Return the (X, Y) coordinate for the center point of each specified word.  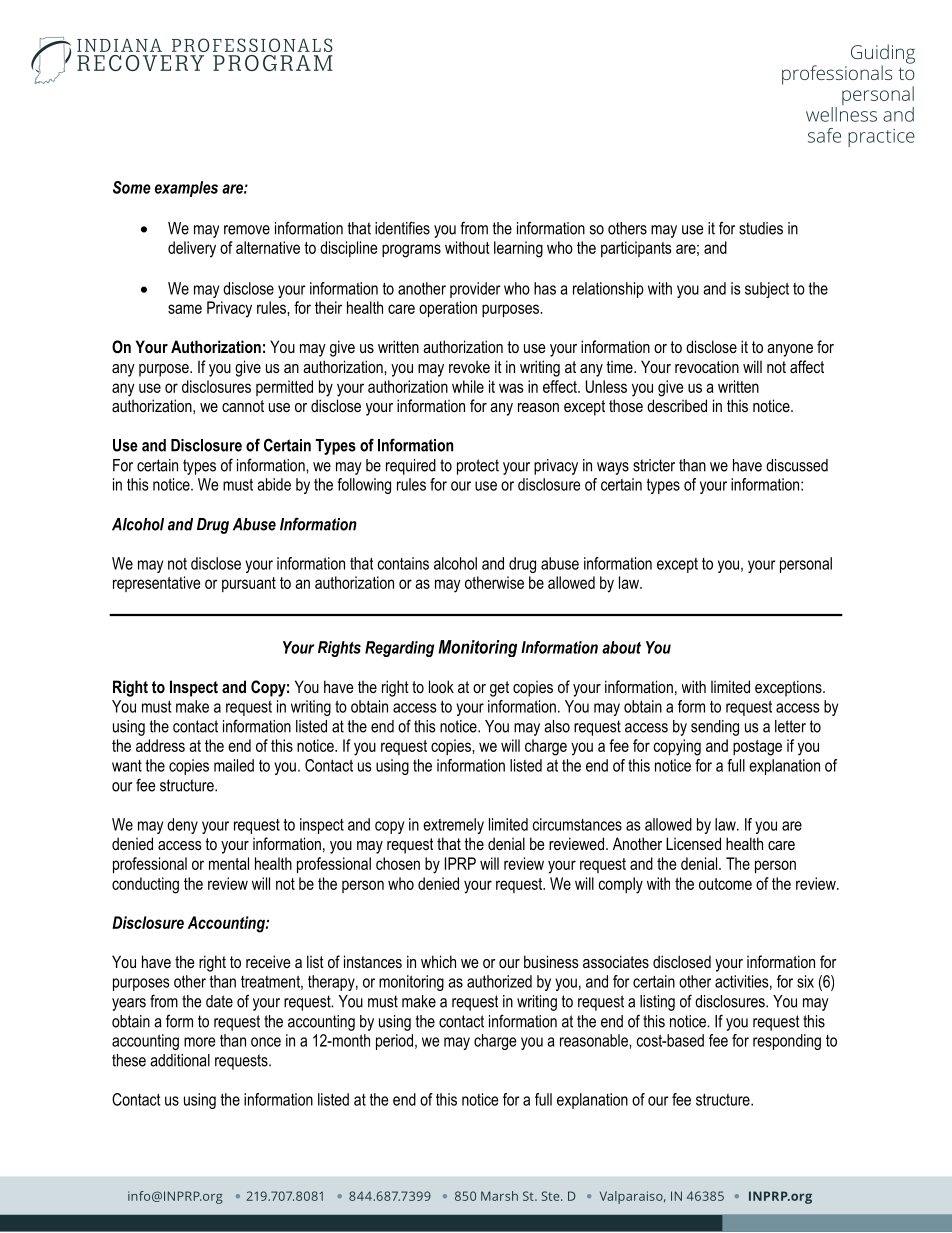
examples (186, 189)
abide (274, 484)
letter (790, 726)
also (557, 726)
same (185, 309)
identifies (402, 228)
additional (180, 1060)
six (805, 981)
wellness (841, 114)
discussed (797, 465)
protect (478, 467)
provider (475, 290)
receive (268, 961)
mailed (234, 765)
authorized (499, 981)
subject (767, 290)
